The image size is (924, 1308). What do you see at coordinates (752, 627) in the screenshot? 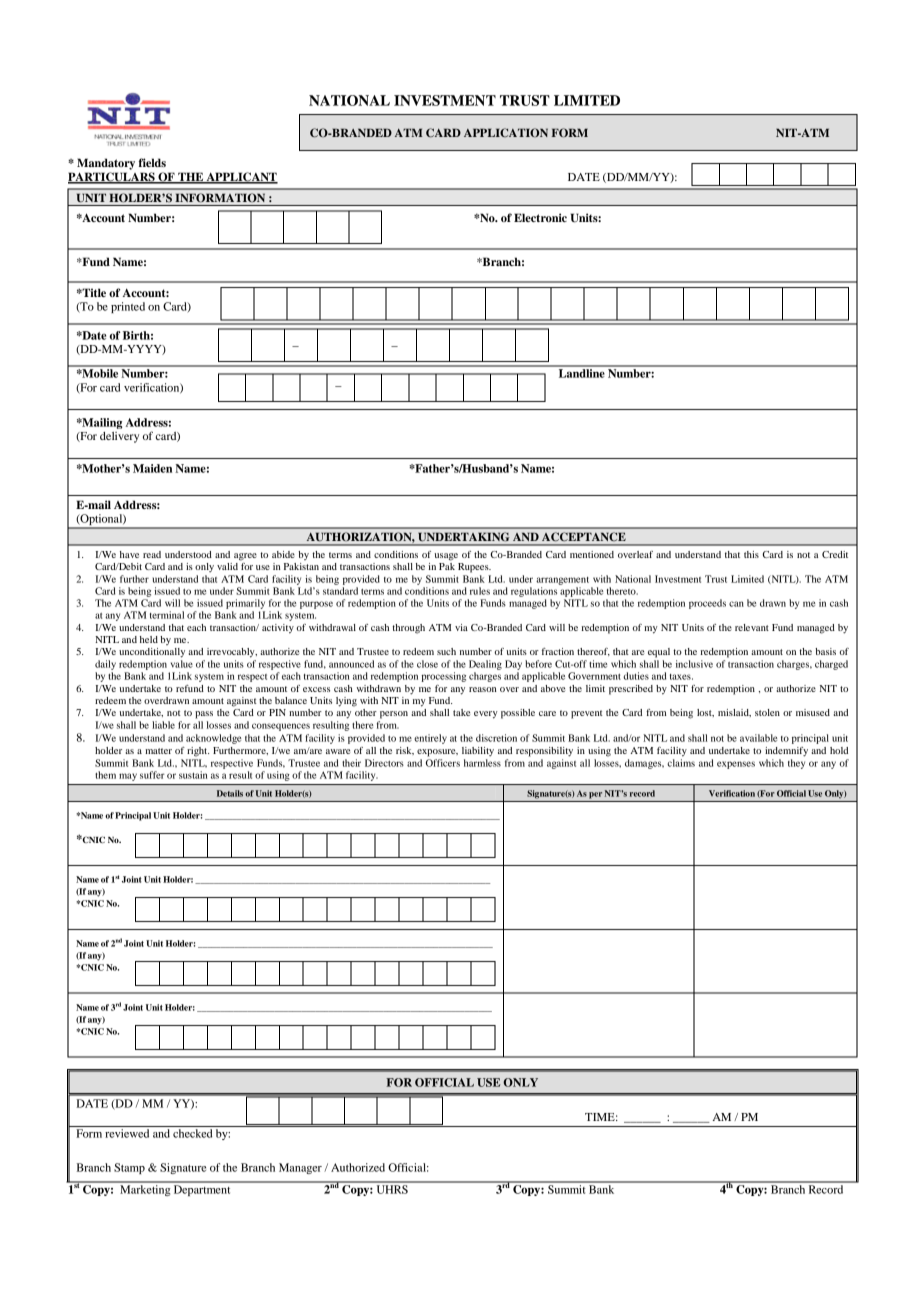
I see `relevant` at bounding box center [752, 627].
